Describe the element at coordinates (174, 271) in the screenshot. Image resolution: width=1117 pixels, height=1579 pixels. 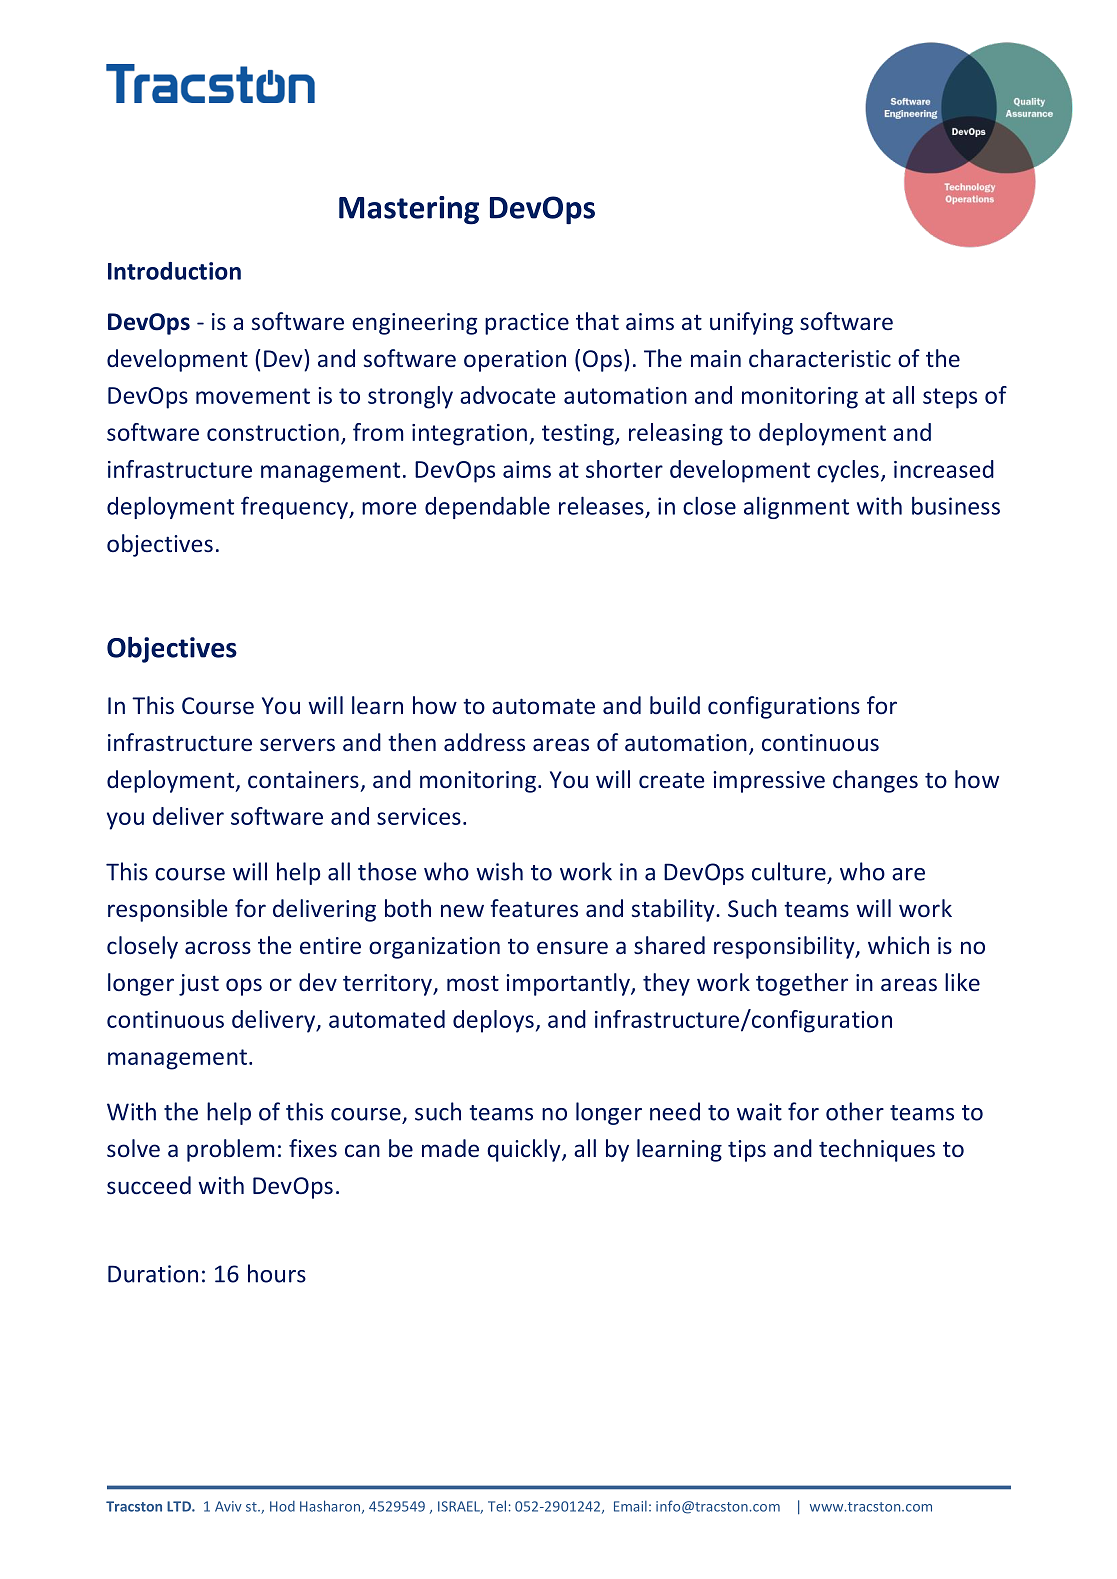
I see `Introduction` at that location.
